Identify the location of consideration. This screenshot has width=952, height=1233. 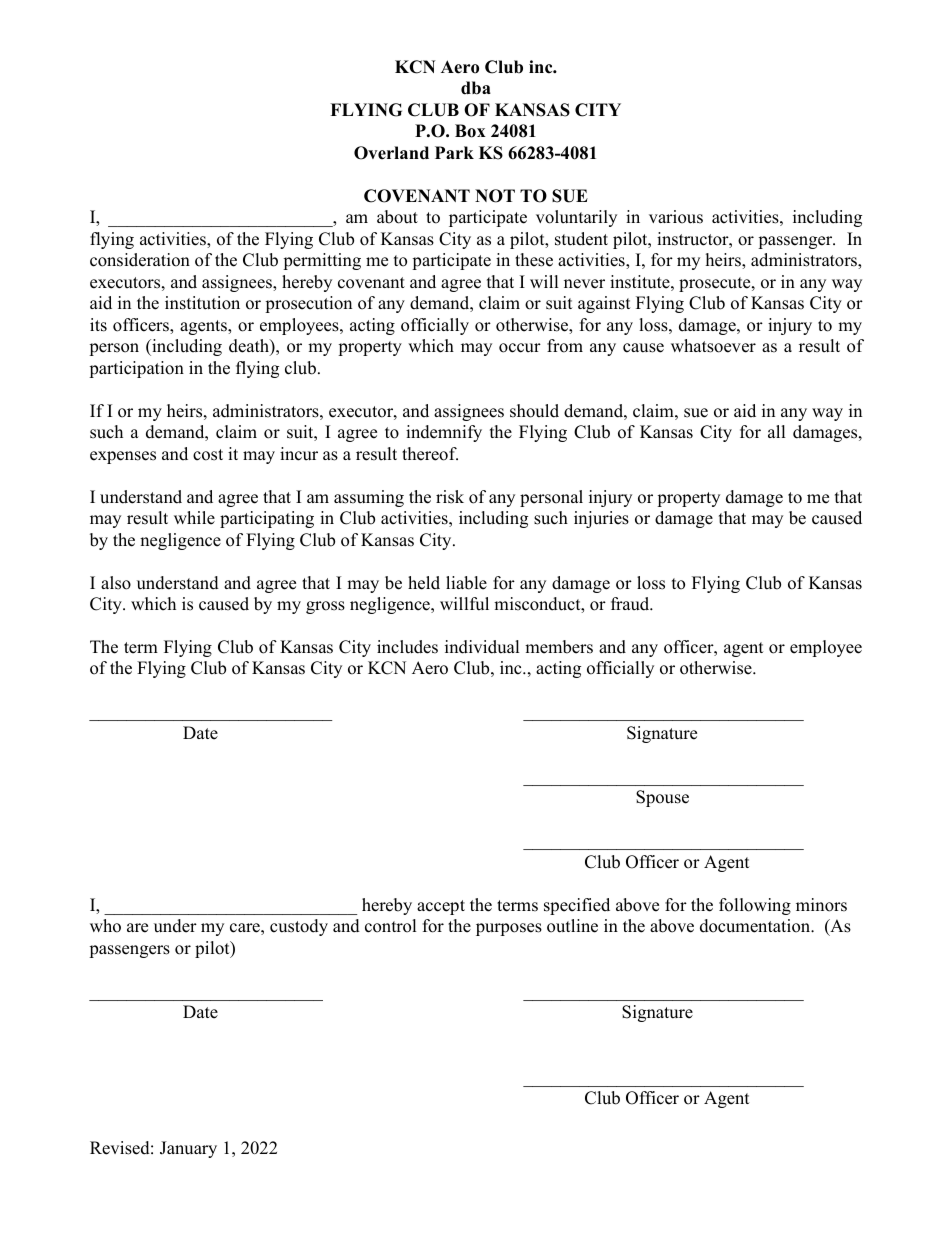
(140, 260).
